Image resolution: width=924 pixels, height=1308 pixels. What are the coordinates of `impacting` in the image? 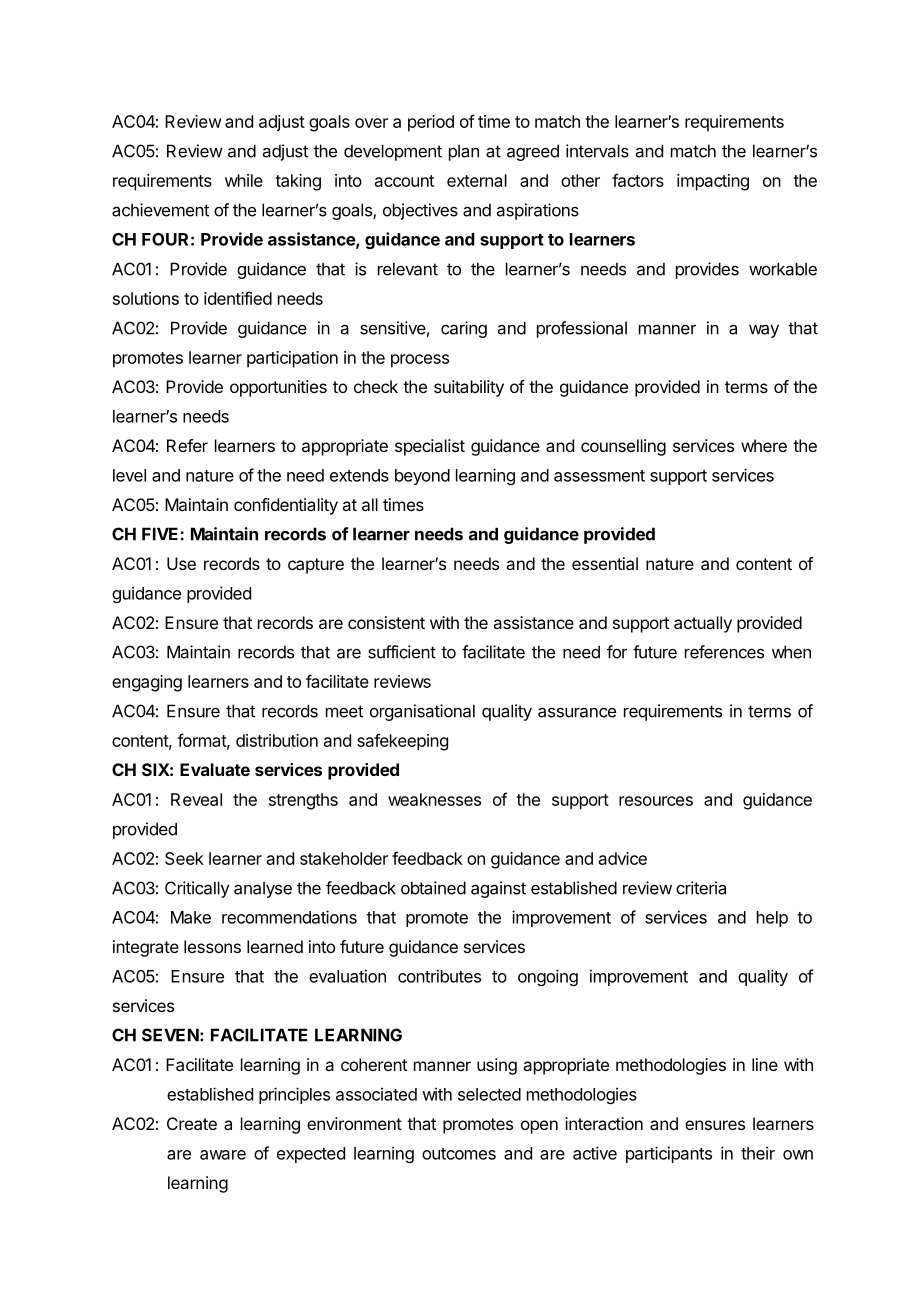 It's located at (713, 182).
